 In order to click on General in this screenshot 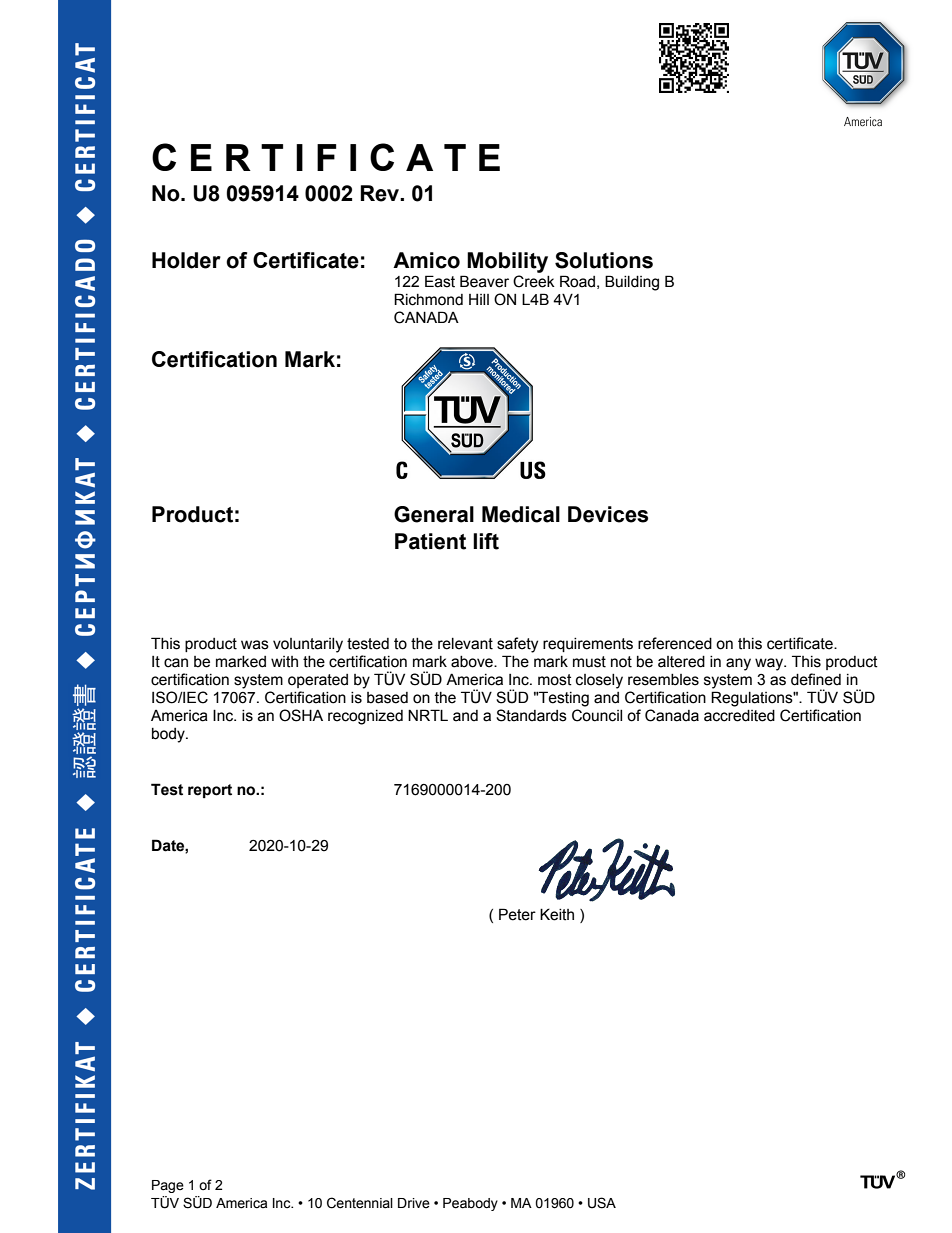, I will do `click(434, 514)`.
